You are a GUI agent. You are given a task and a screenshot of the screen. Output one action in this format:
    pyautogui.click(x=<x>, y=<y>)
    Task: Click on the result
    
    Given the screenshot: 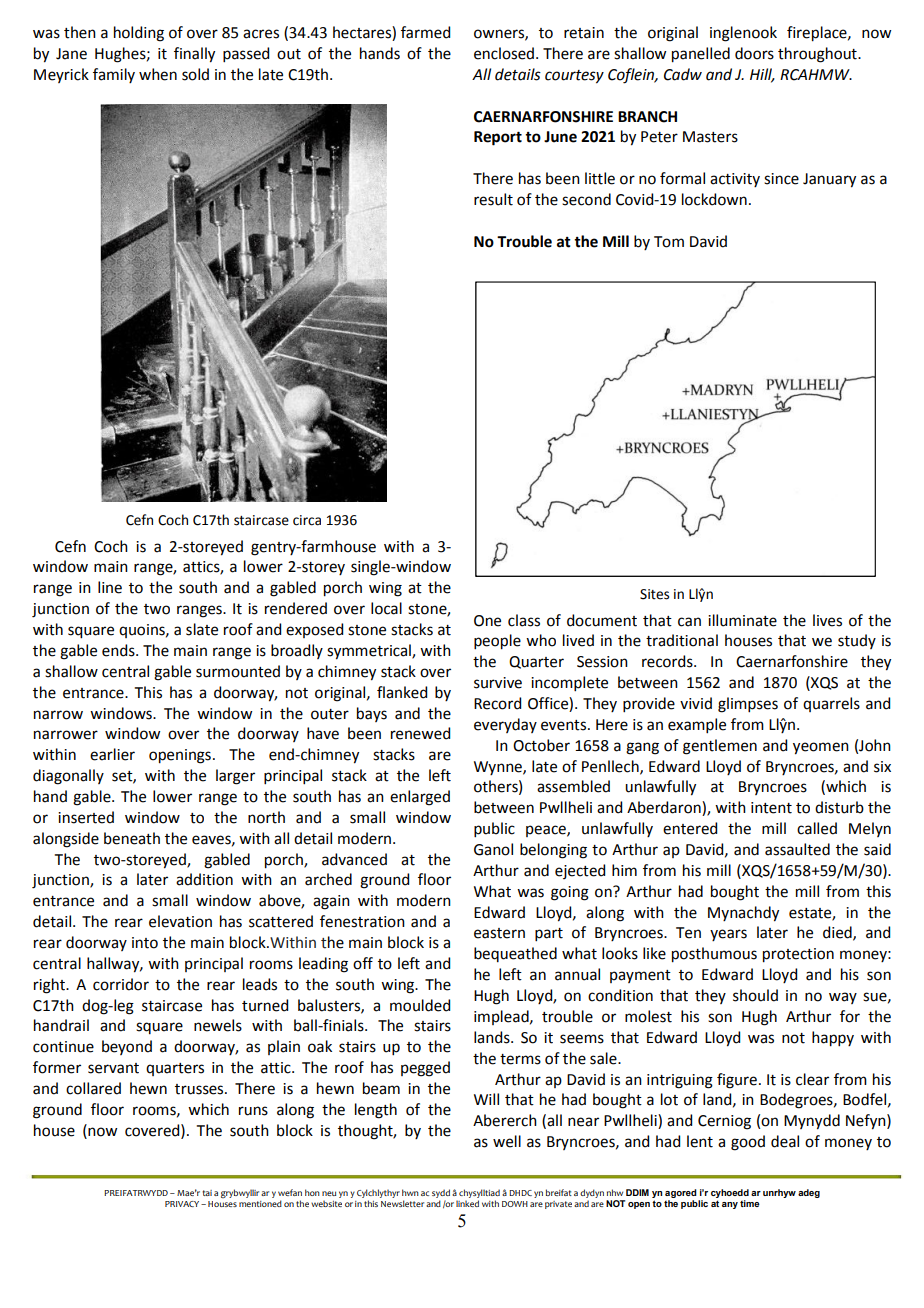 What is the action you would take?
    pyautogui.click(x=493, y=199)
